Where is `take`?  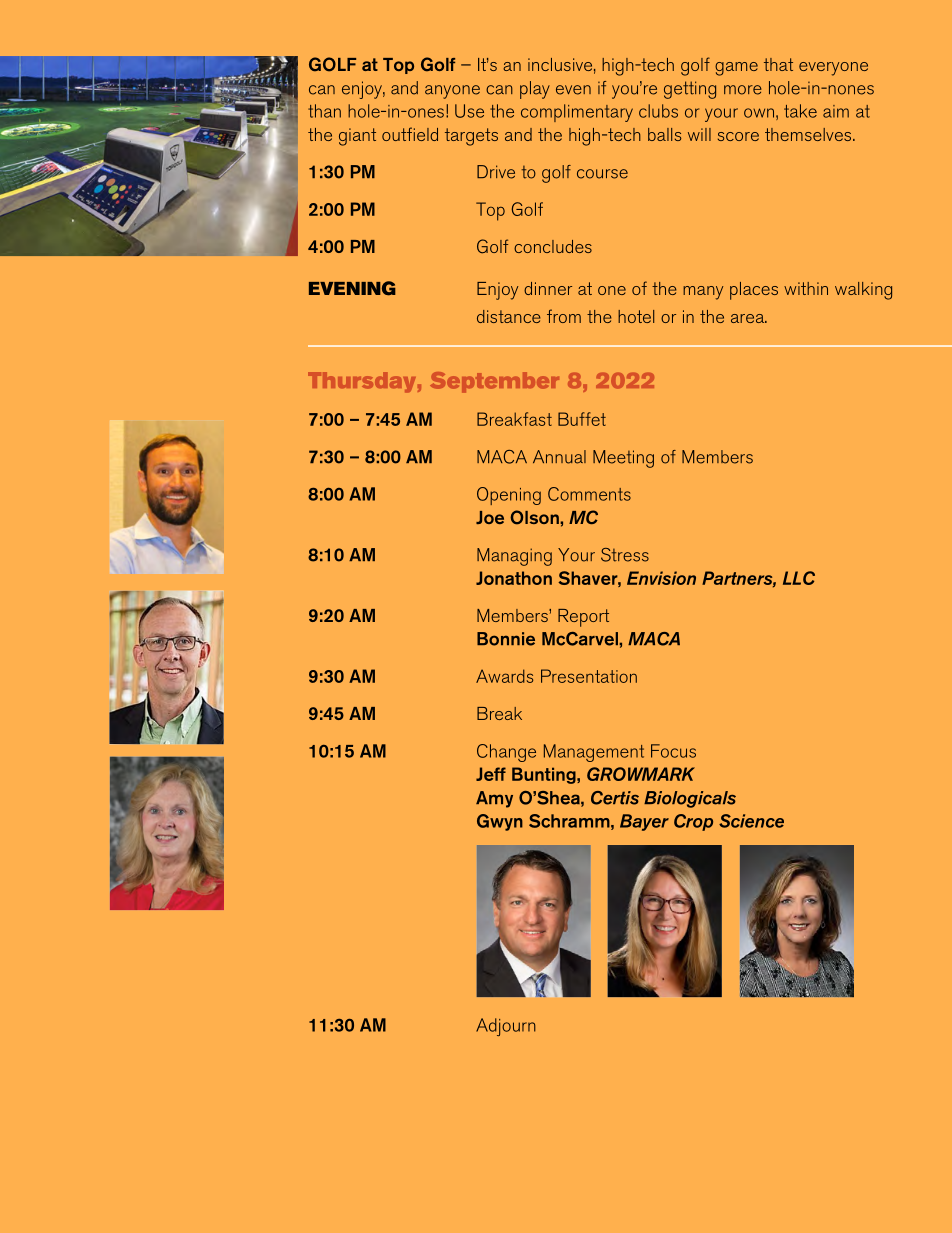 take is located at coordinates (800, 111).
